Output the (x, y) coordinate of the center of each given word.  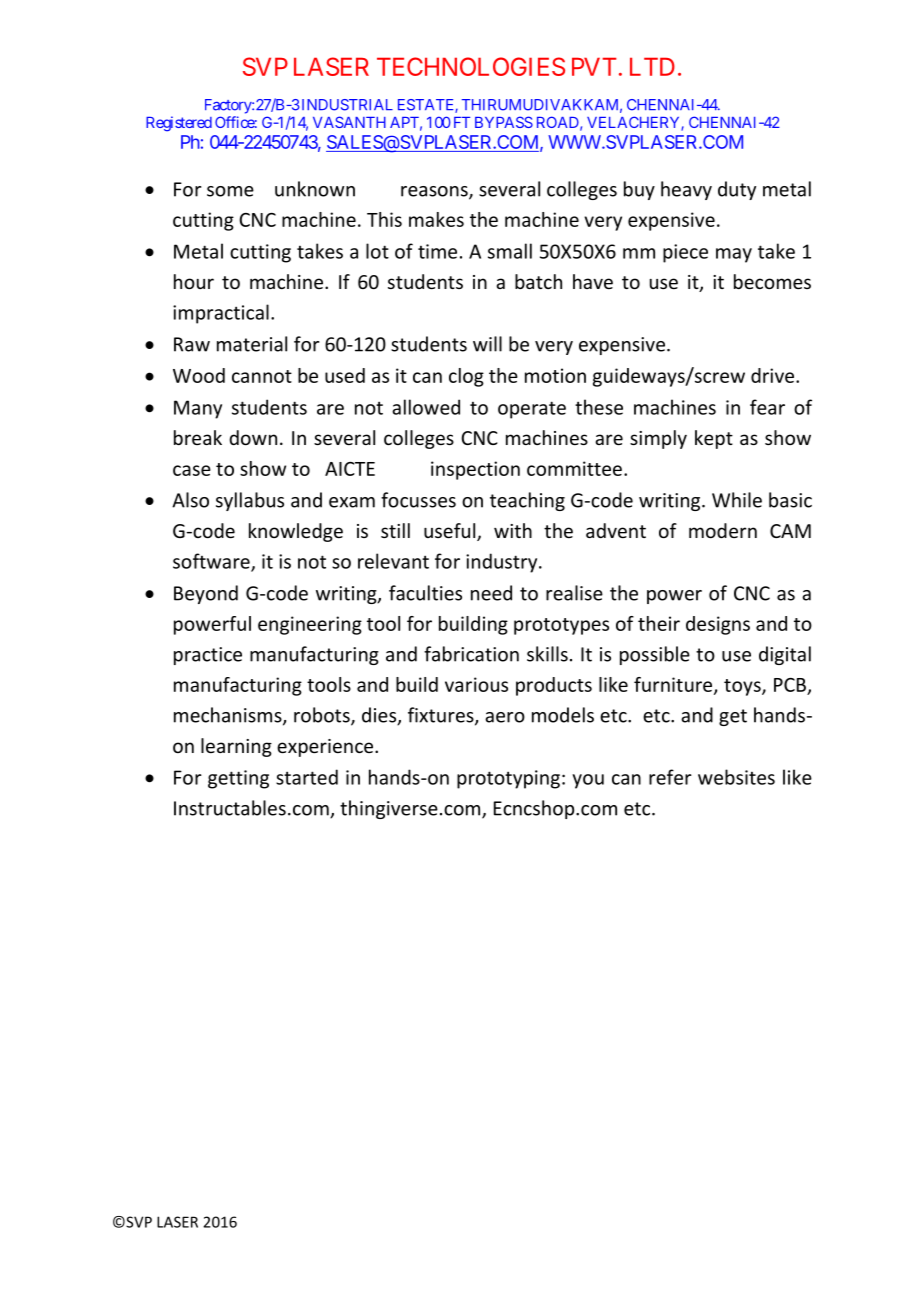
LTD (652, 66)
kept (714, 439)
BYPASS (504, 122)
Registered (179, 124)
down (253, 437)
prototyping (508, 779)
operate (532, 410)
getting (238, 779)
